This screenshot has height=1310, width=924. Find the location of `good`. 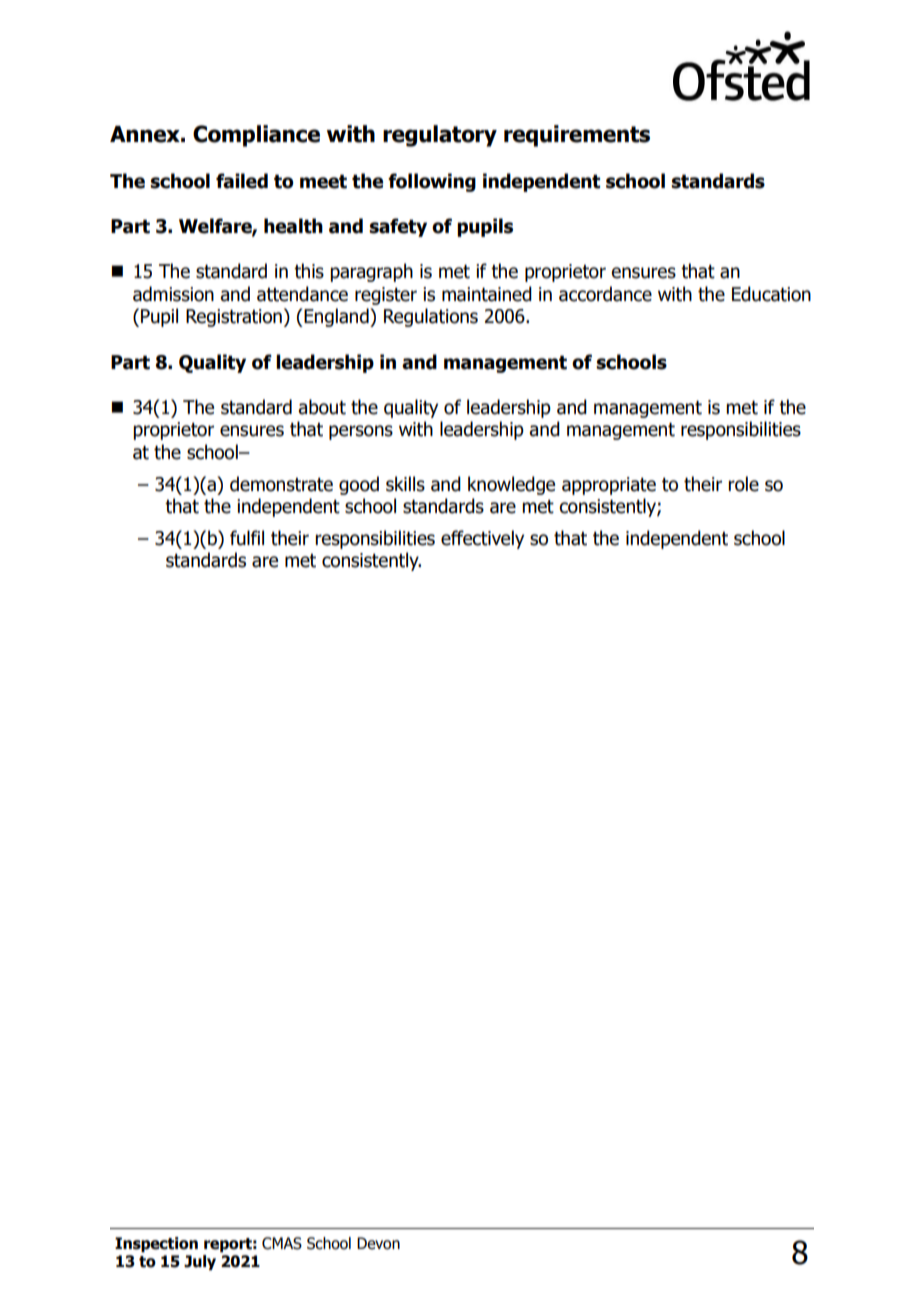

good is located at coordinates (359, 485).
